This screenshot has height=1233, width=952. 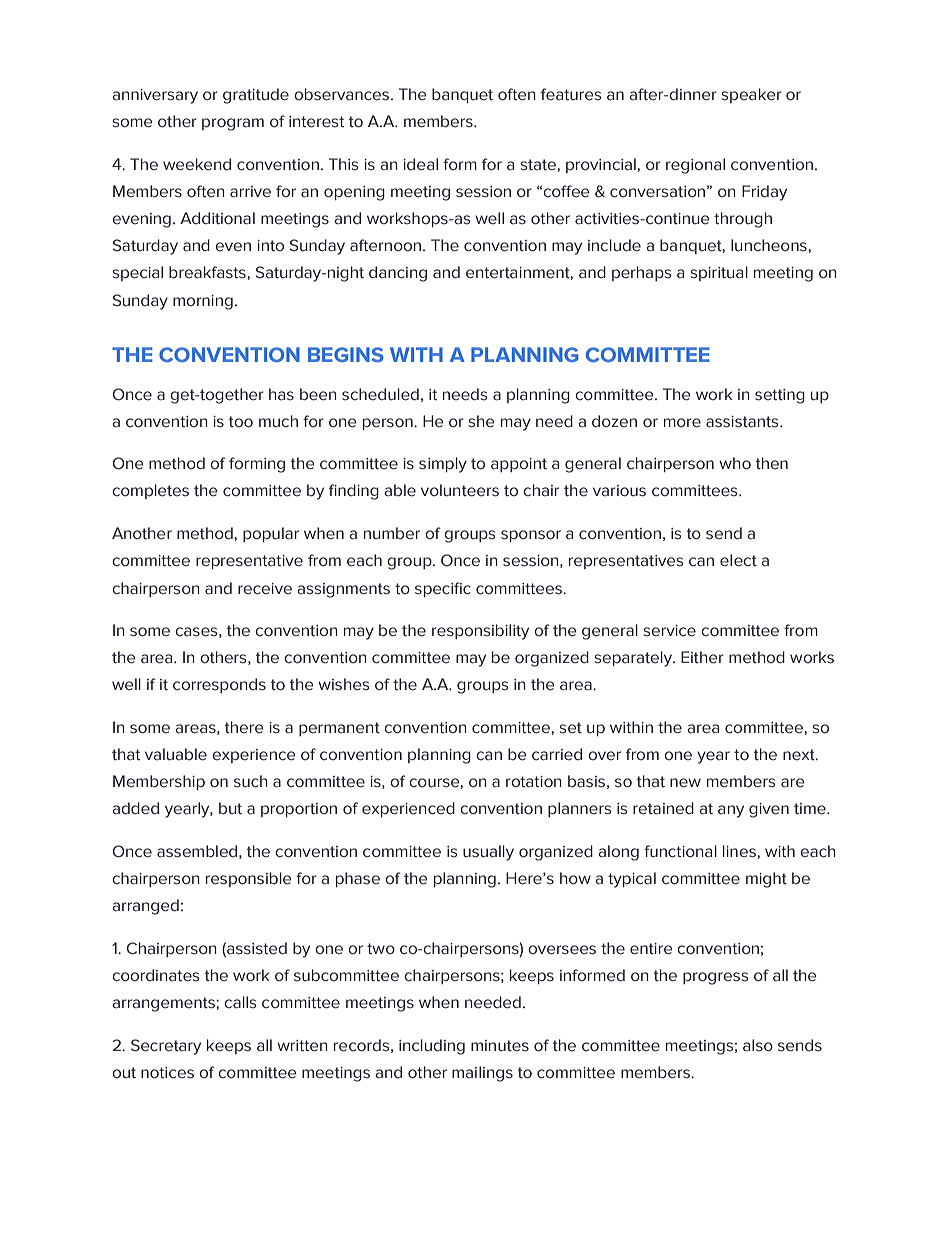 What do you see at coordinates (758, 1045) in the screenshot?
I see `also` at bounding box center [758, 1045].
